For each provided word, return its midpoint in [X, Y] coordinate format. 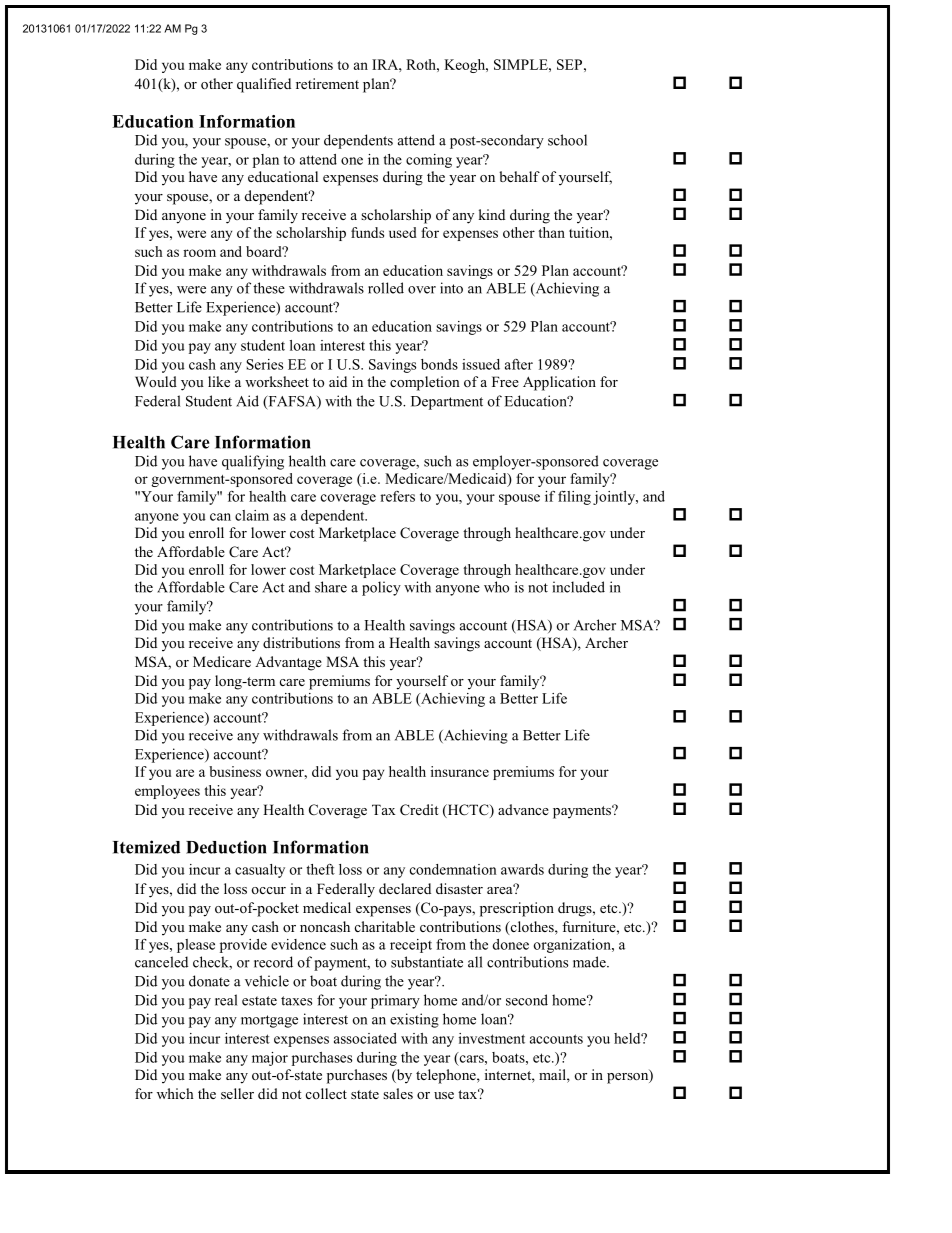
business [235, 771]
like [219, 381]
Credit [419, 810]
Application [559, 383]
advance [523, 809]
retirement [327, 83]
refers [397, 496]
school [567, 140]
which [175, 1093]
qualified [264, 85]
